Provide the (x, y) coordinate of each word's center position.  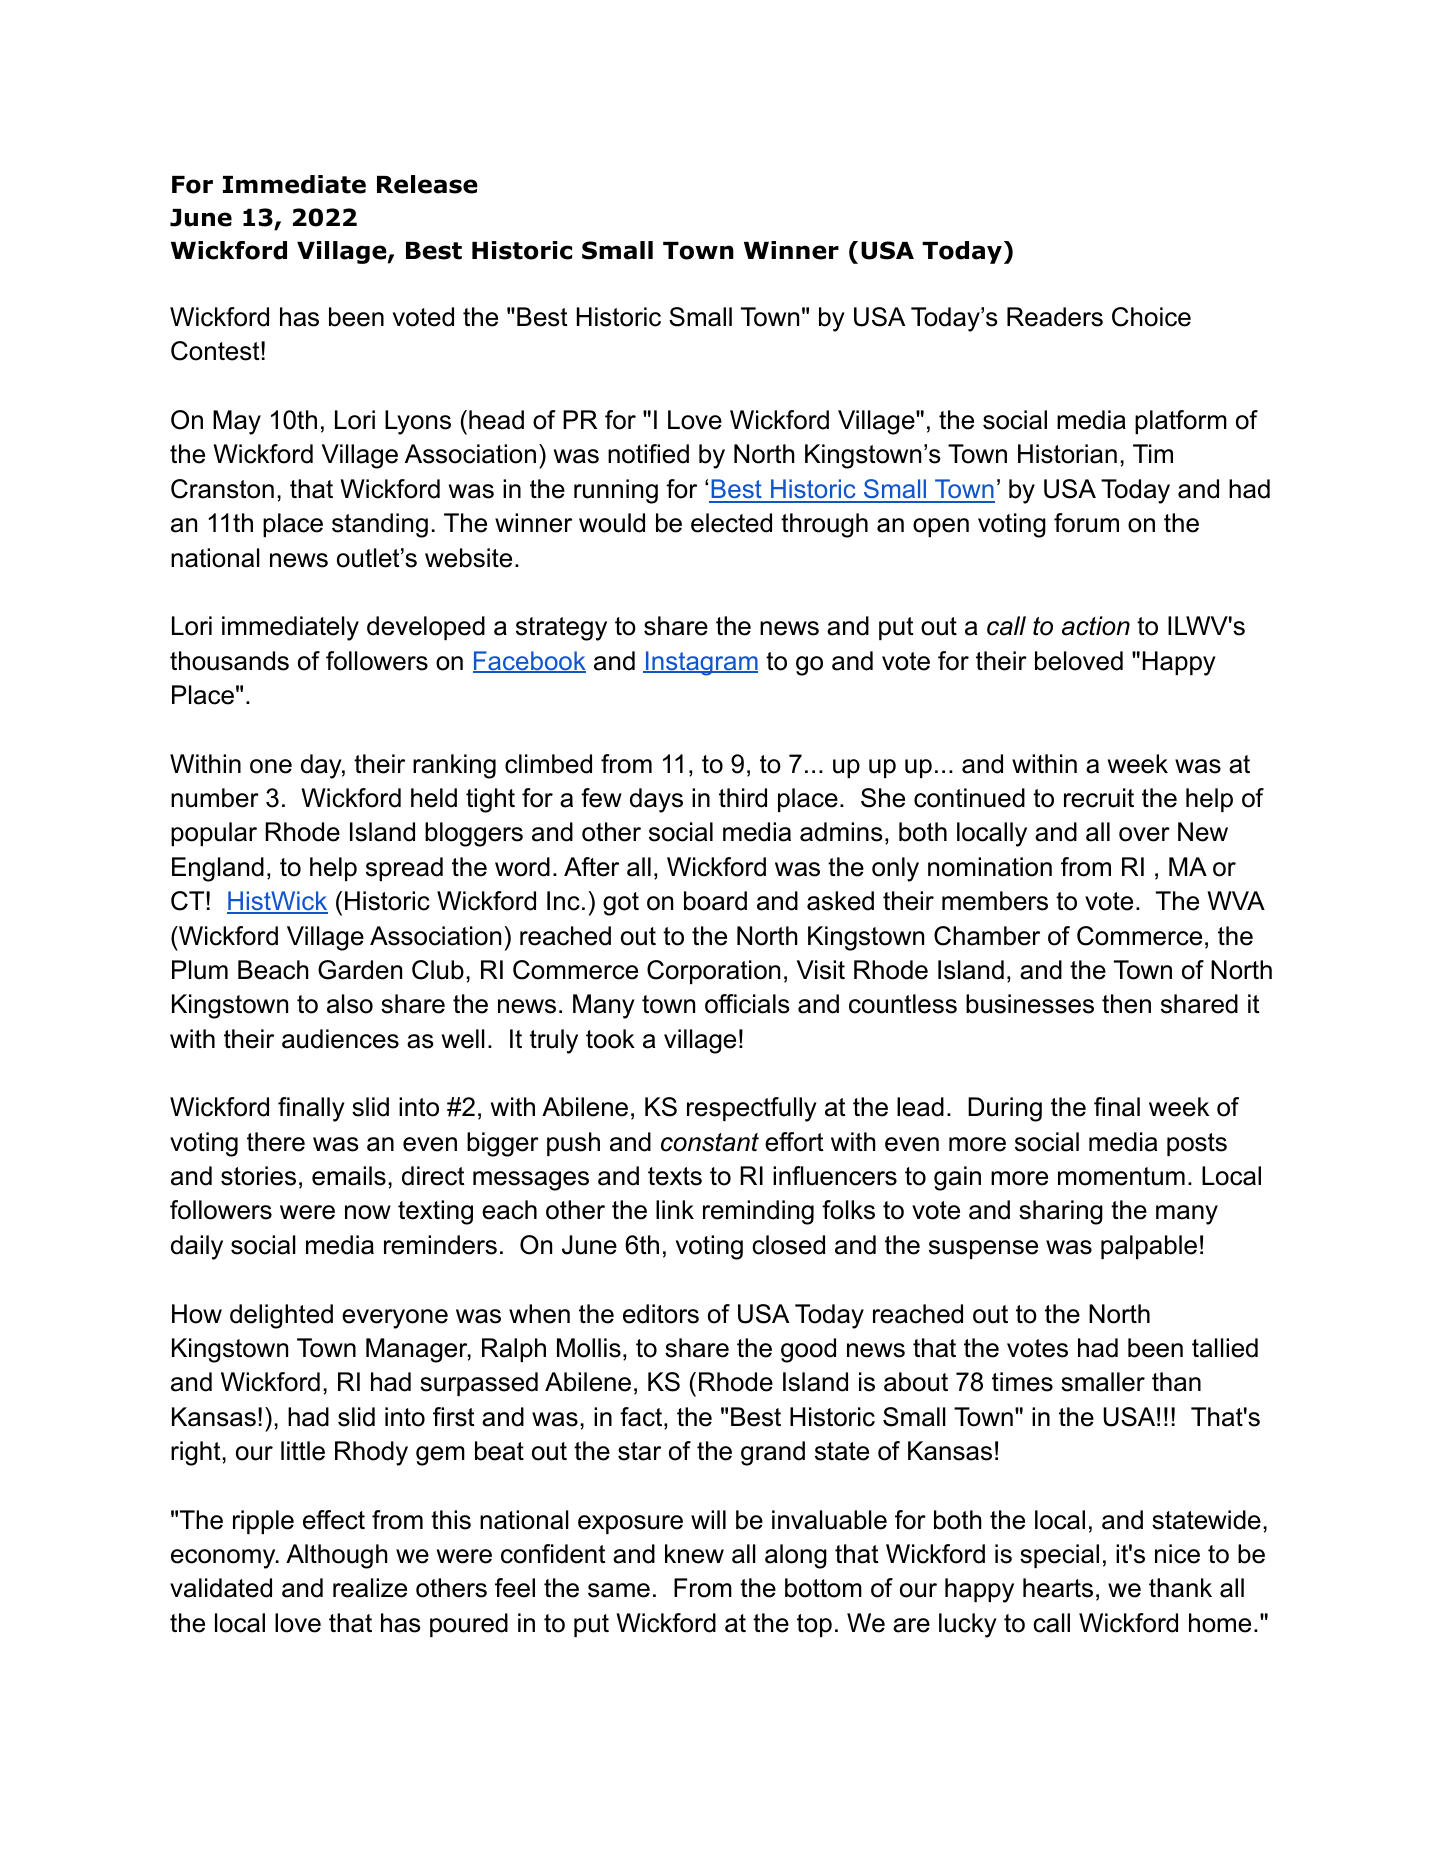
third (743, 798)
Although (337, 1556)
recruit (1099, 798)
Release (427, 184)
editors (661, 1314)
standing (380, 525)
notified (648, 454)
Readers (1055, 317)
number (215, 798)
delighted (281, 1316)
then (1126, 1004)
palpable (1149, 1247)
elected (731, 523)
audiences (340, 1039)
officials (747, 1004)
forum (1086, 523)
